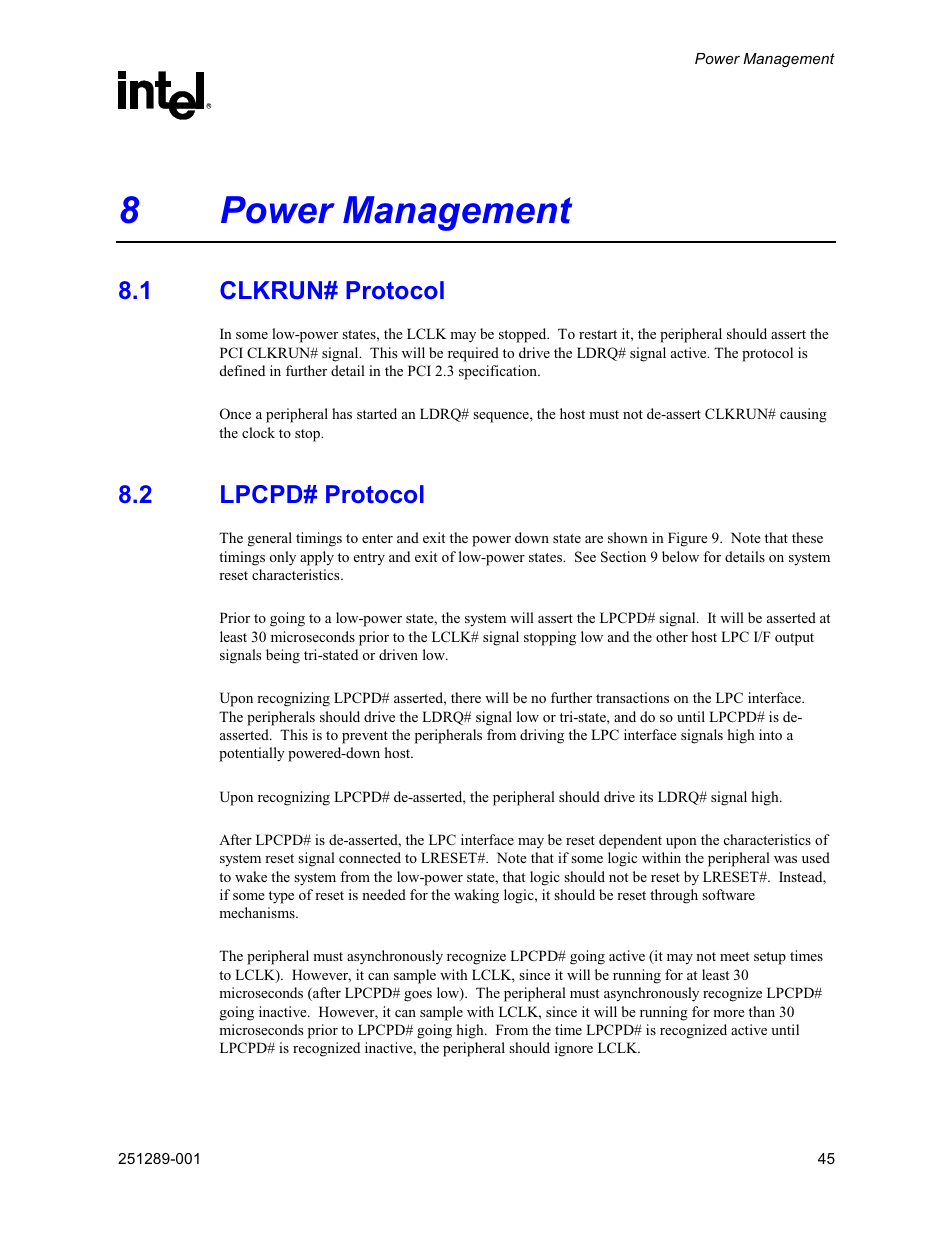 Image resolution: width=952 pixels, height=1233 pixels. I want to click on causing, so click(803, 415).
